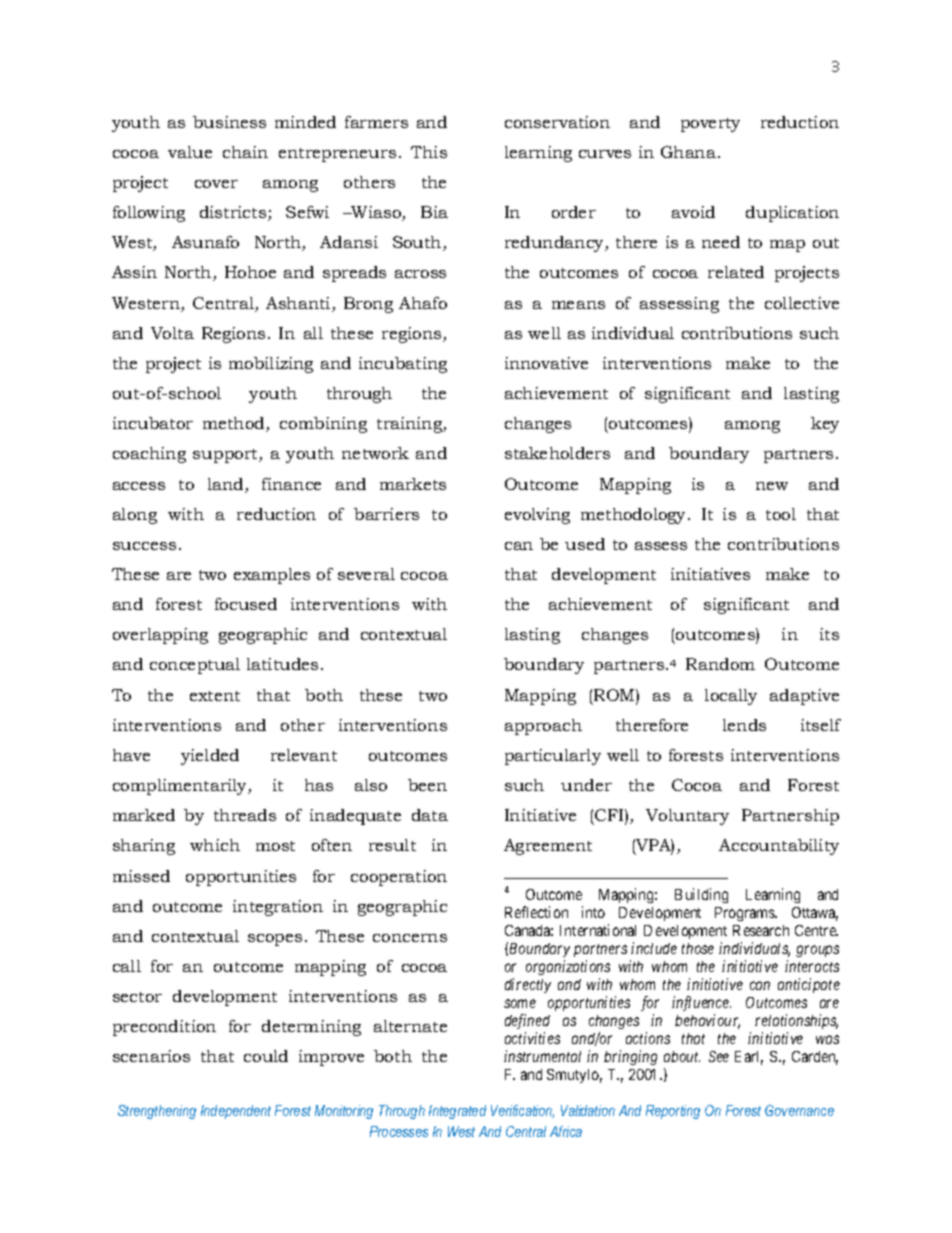 The height and width of the screenshot is (1233, 952). I want to click on poverty, so click(710, 125).
